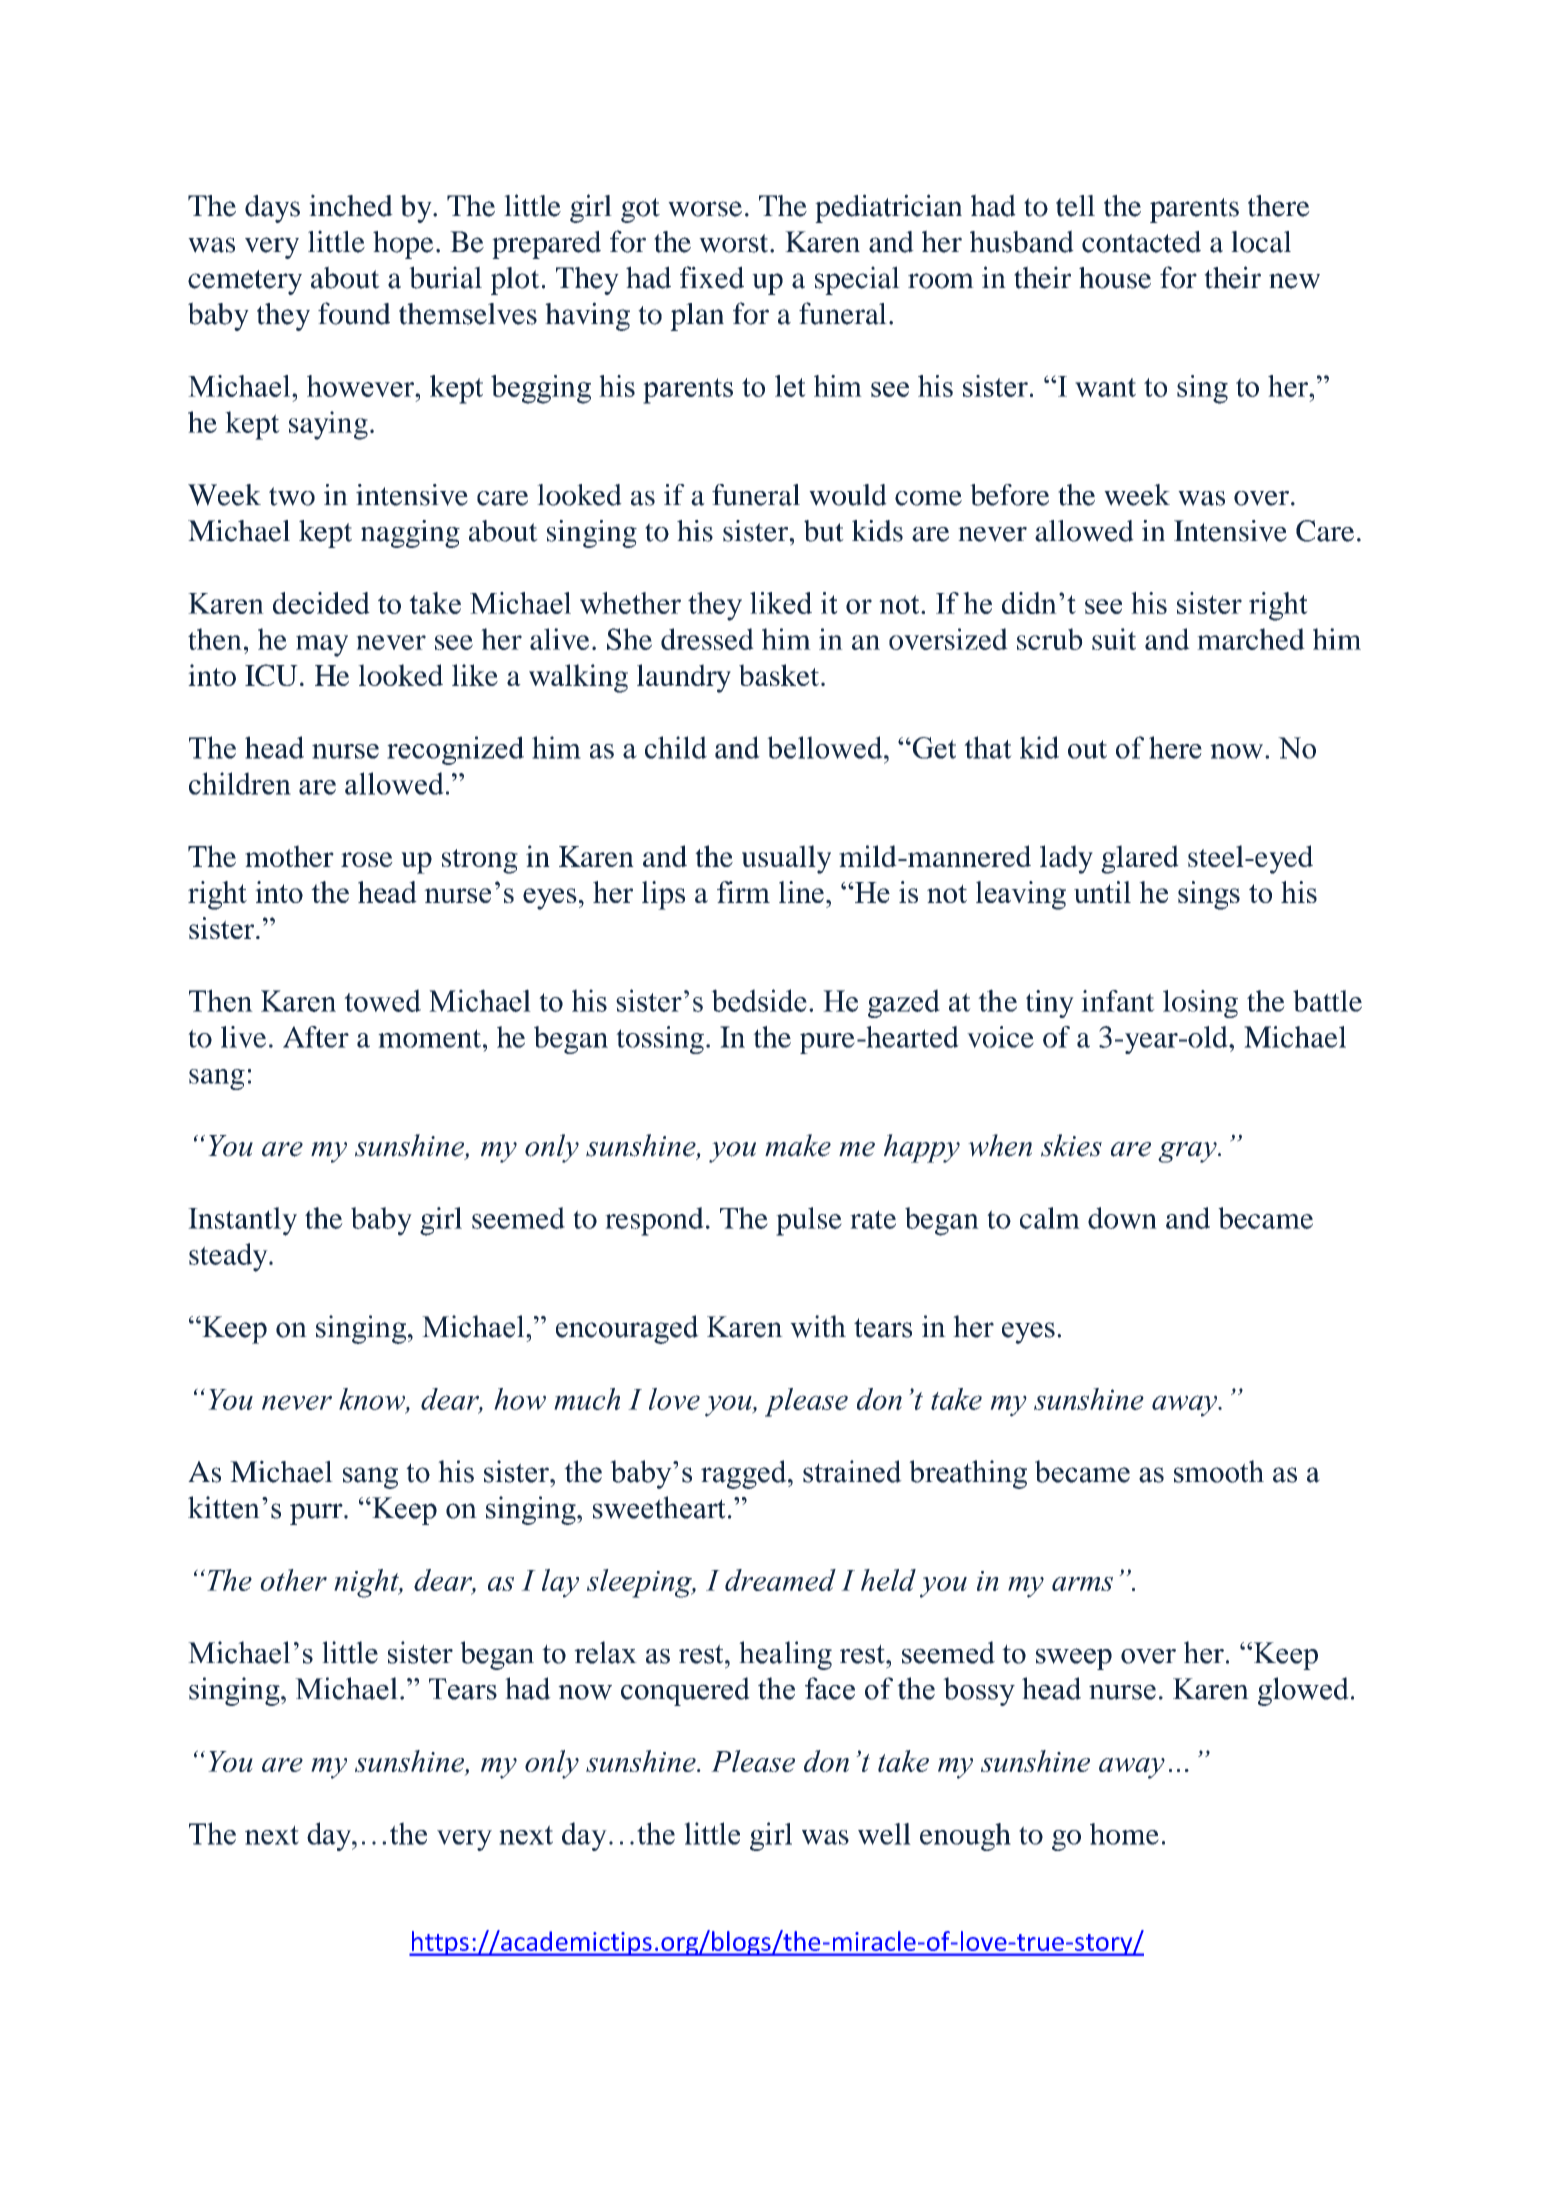 This page has width=1553, height=2196. I want to click on well, so click(884, 1834).
